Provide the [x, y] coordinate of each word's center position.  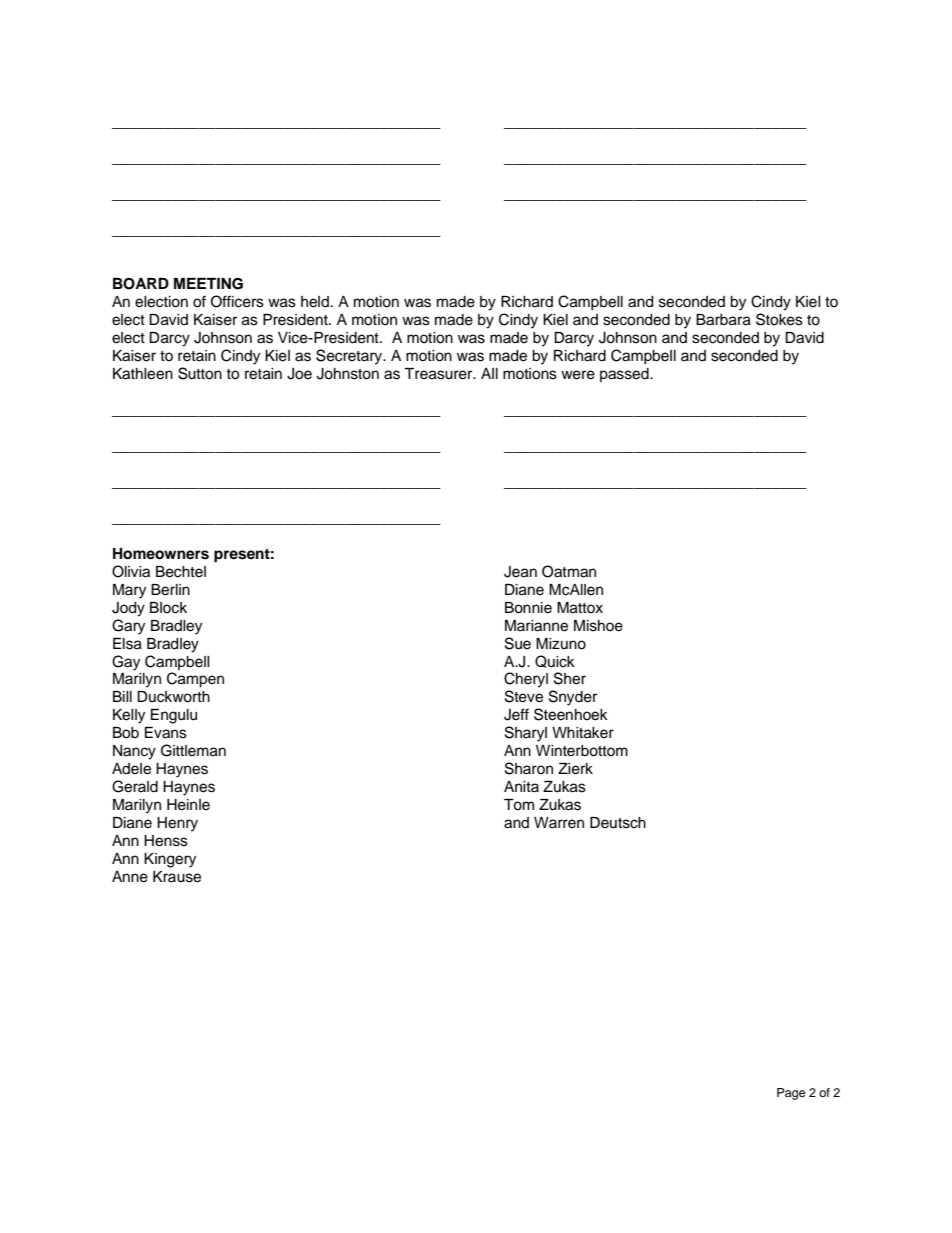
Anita [521, 786]
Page [791, 1094]
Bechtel [181, 572]
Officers [237, 301]
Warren [559, 823]
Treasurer [439, 374]
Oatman [569, 571]
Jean [520, 572]
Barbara [723, 320]
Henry [177, 824]
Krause [177, 877]
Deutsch [618, 823]
